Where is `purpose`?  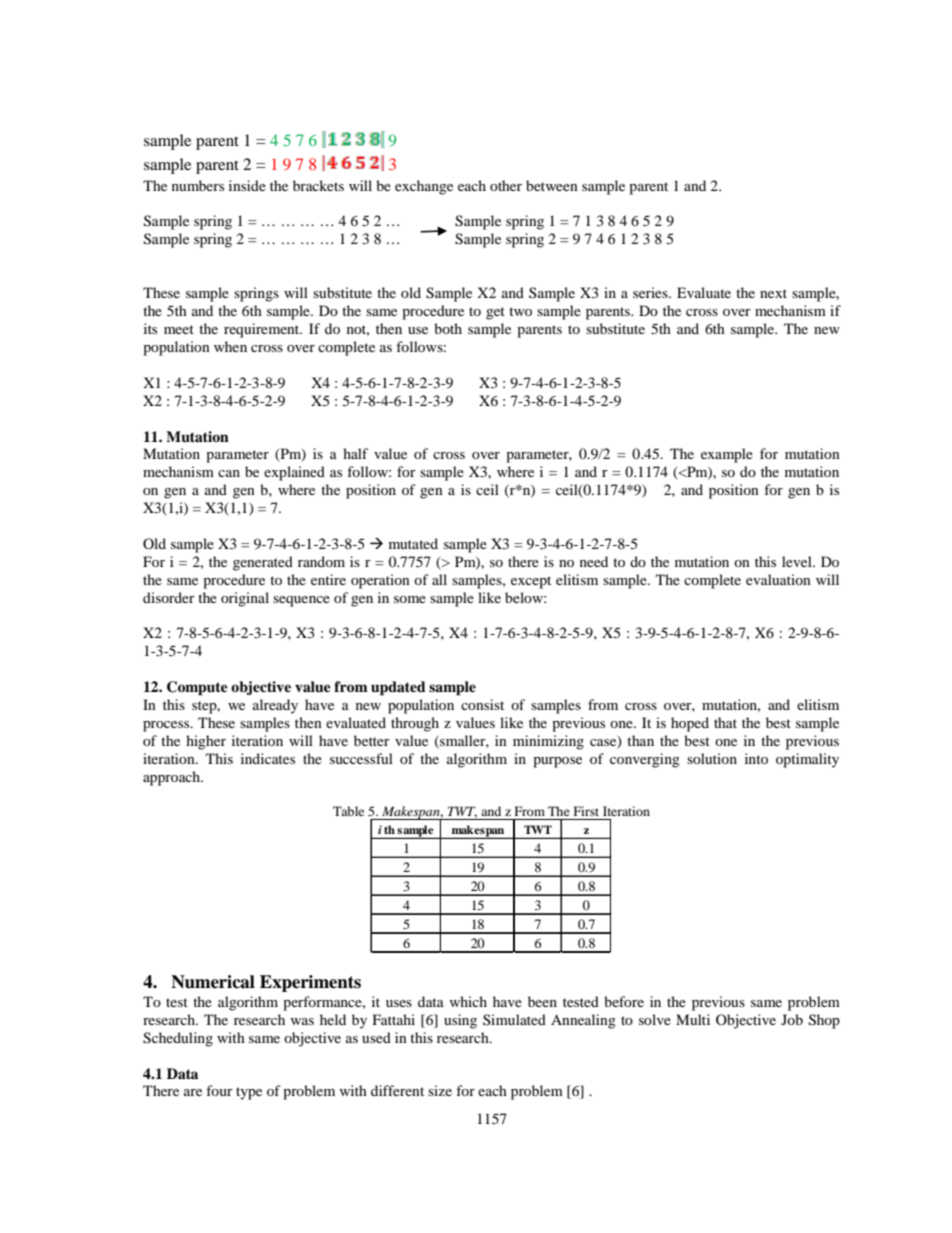 purpose is located at coordinates (557, 762).
